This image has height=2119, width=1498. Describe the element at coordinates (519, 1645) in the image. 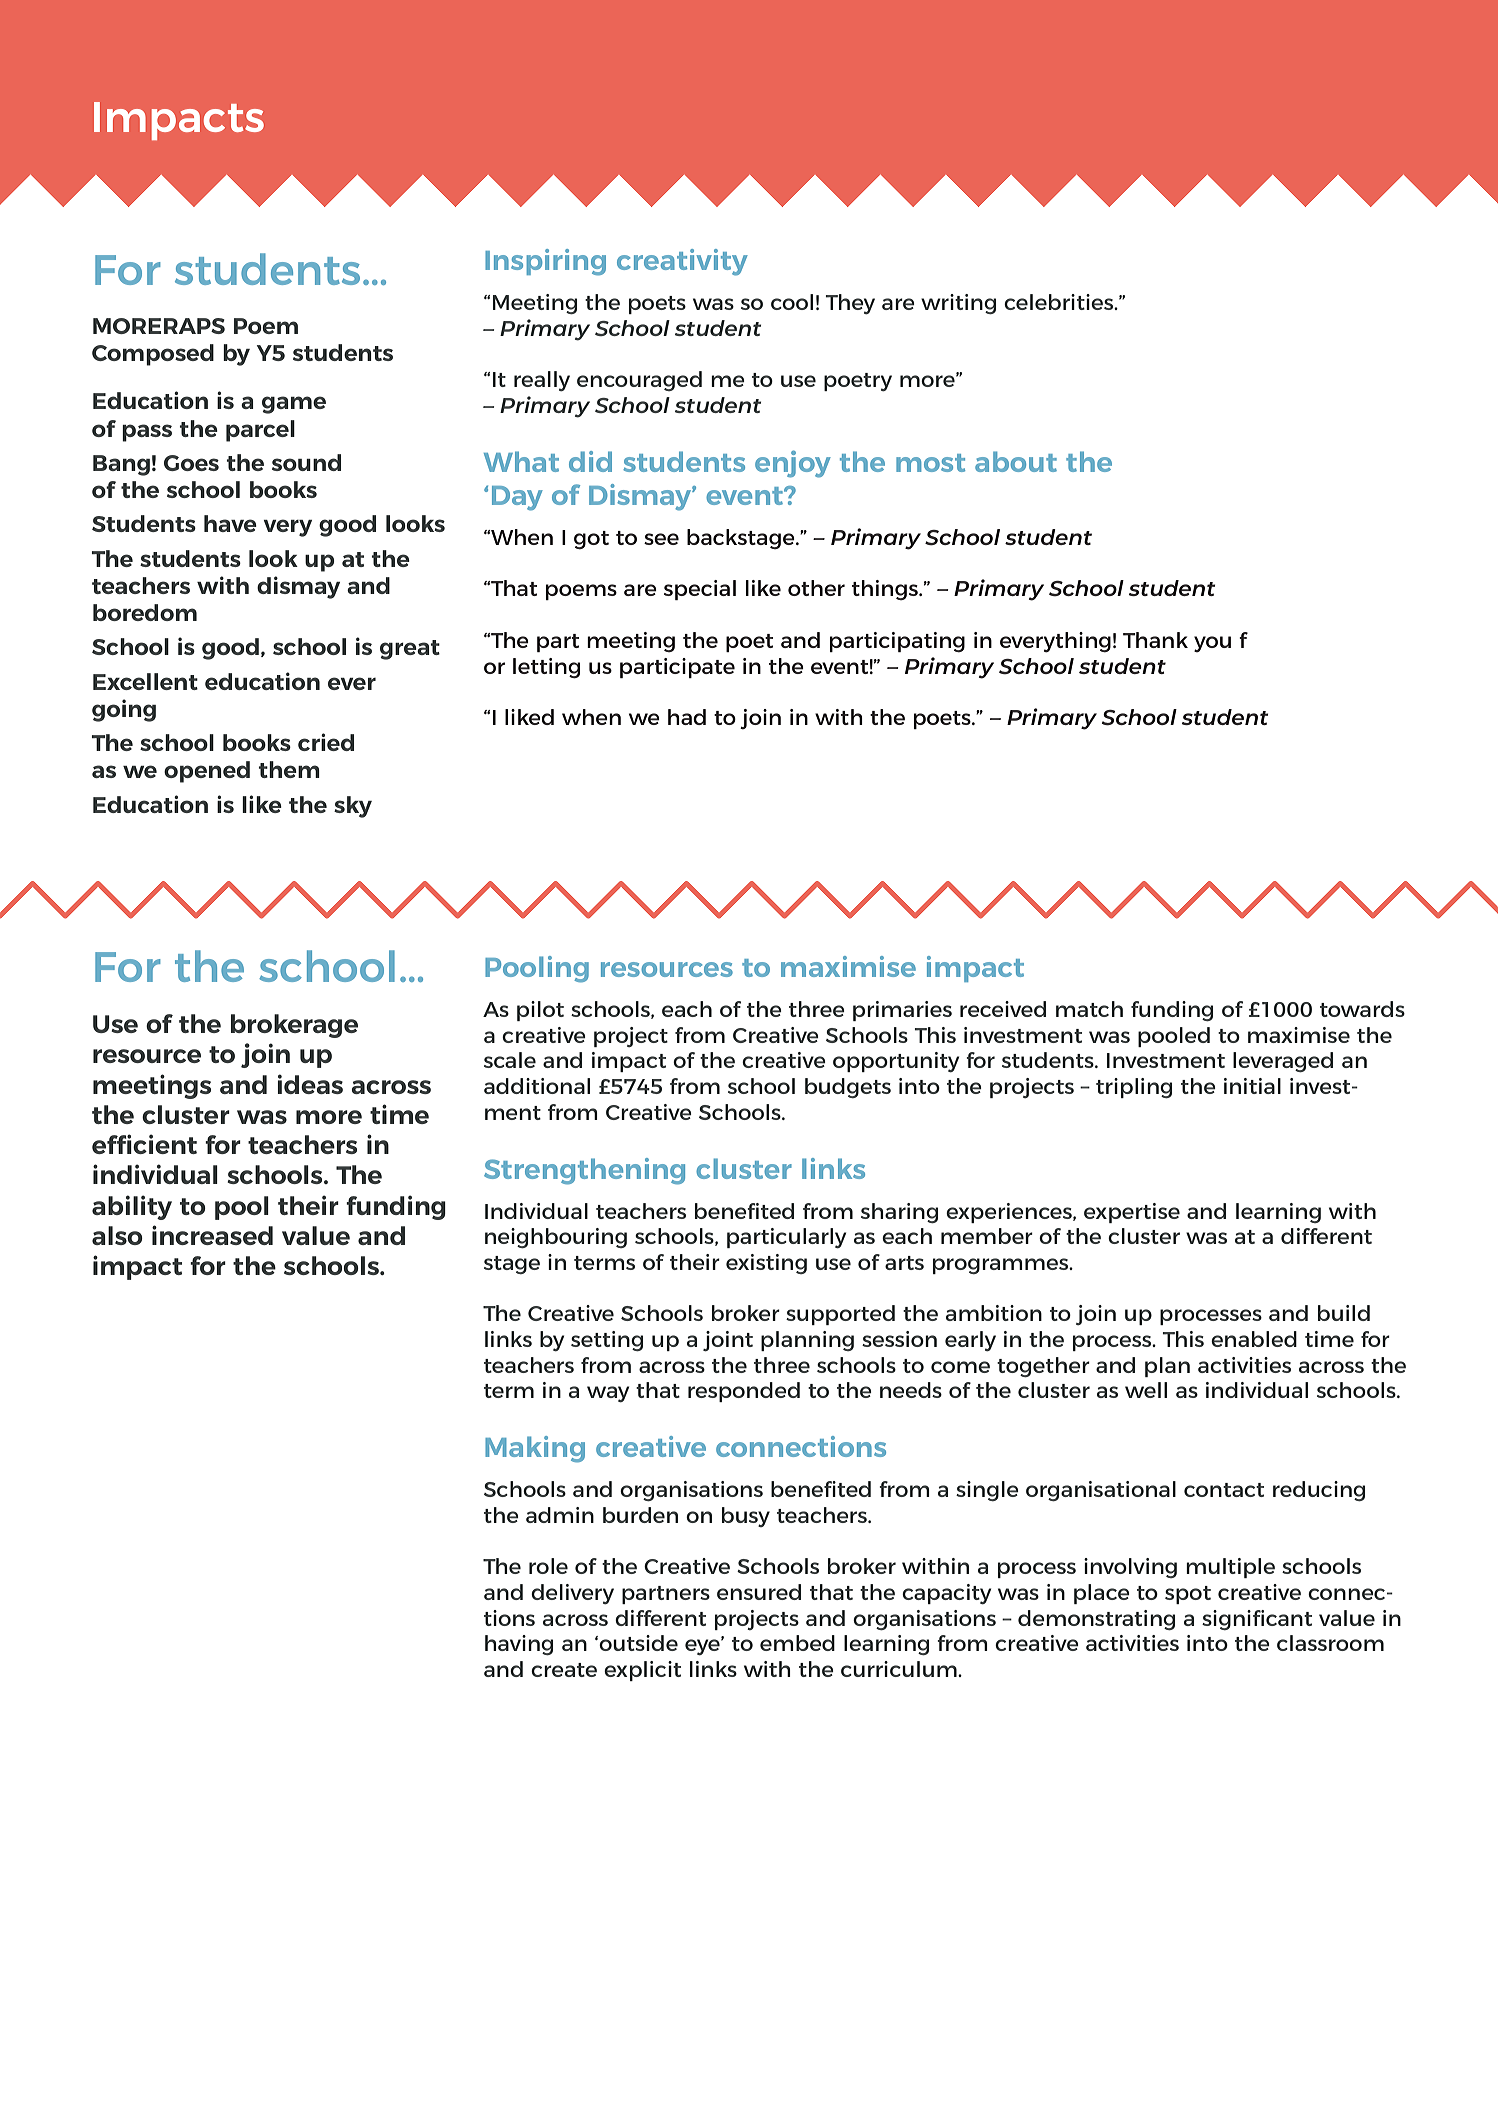

I see `having` at that location.
